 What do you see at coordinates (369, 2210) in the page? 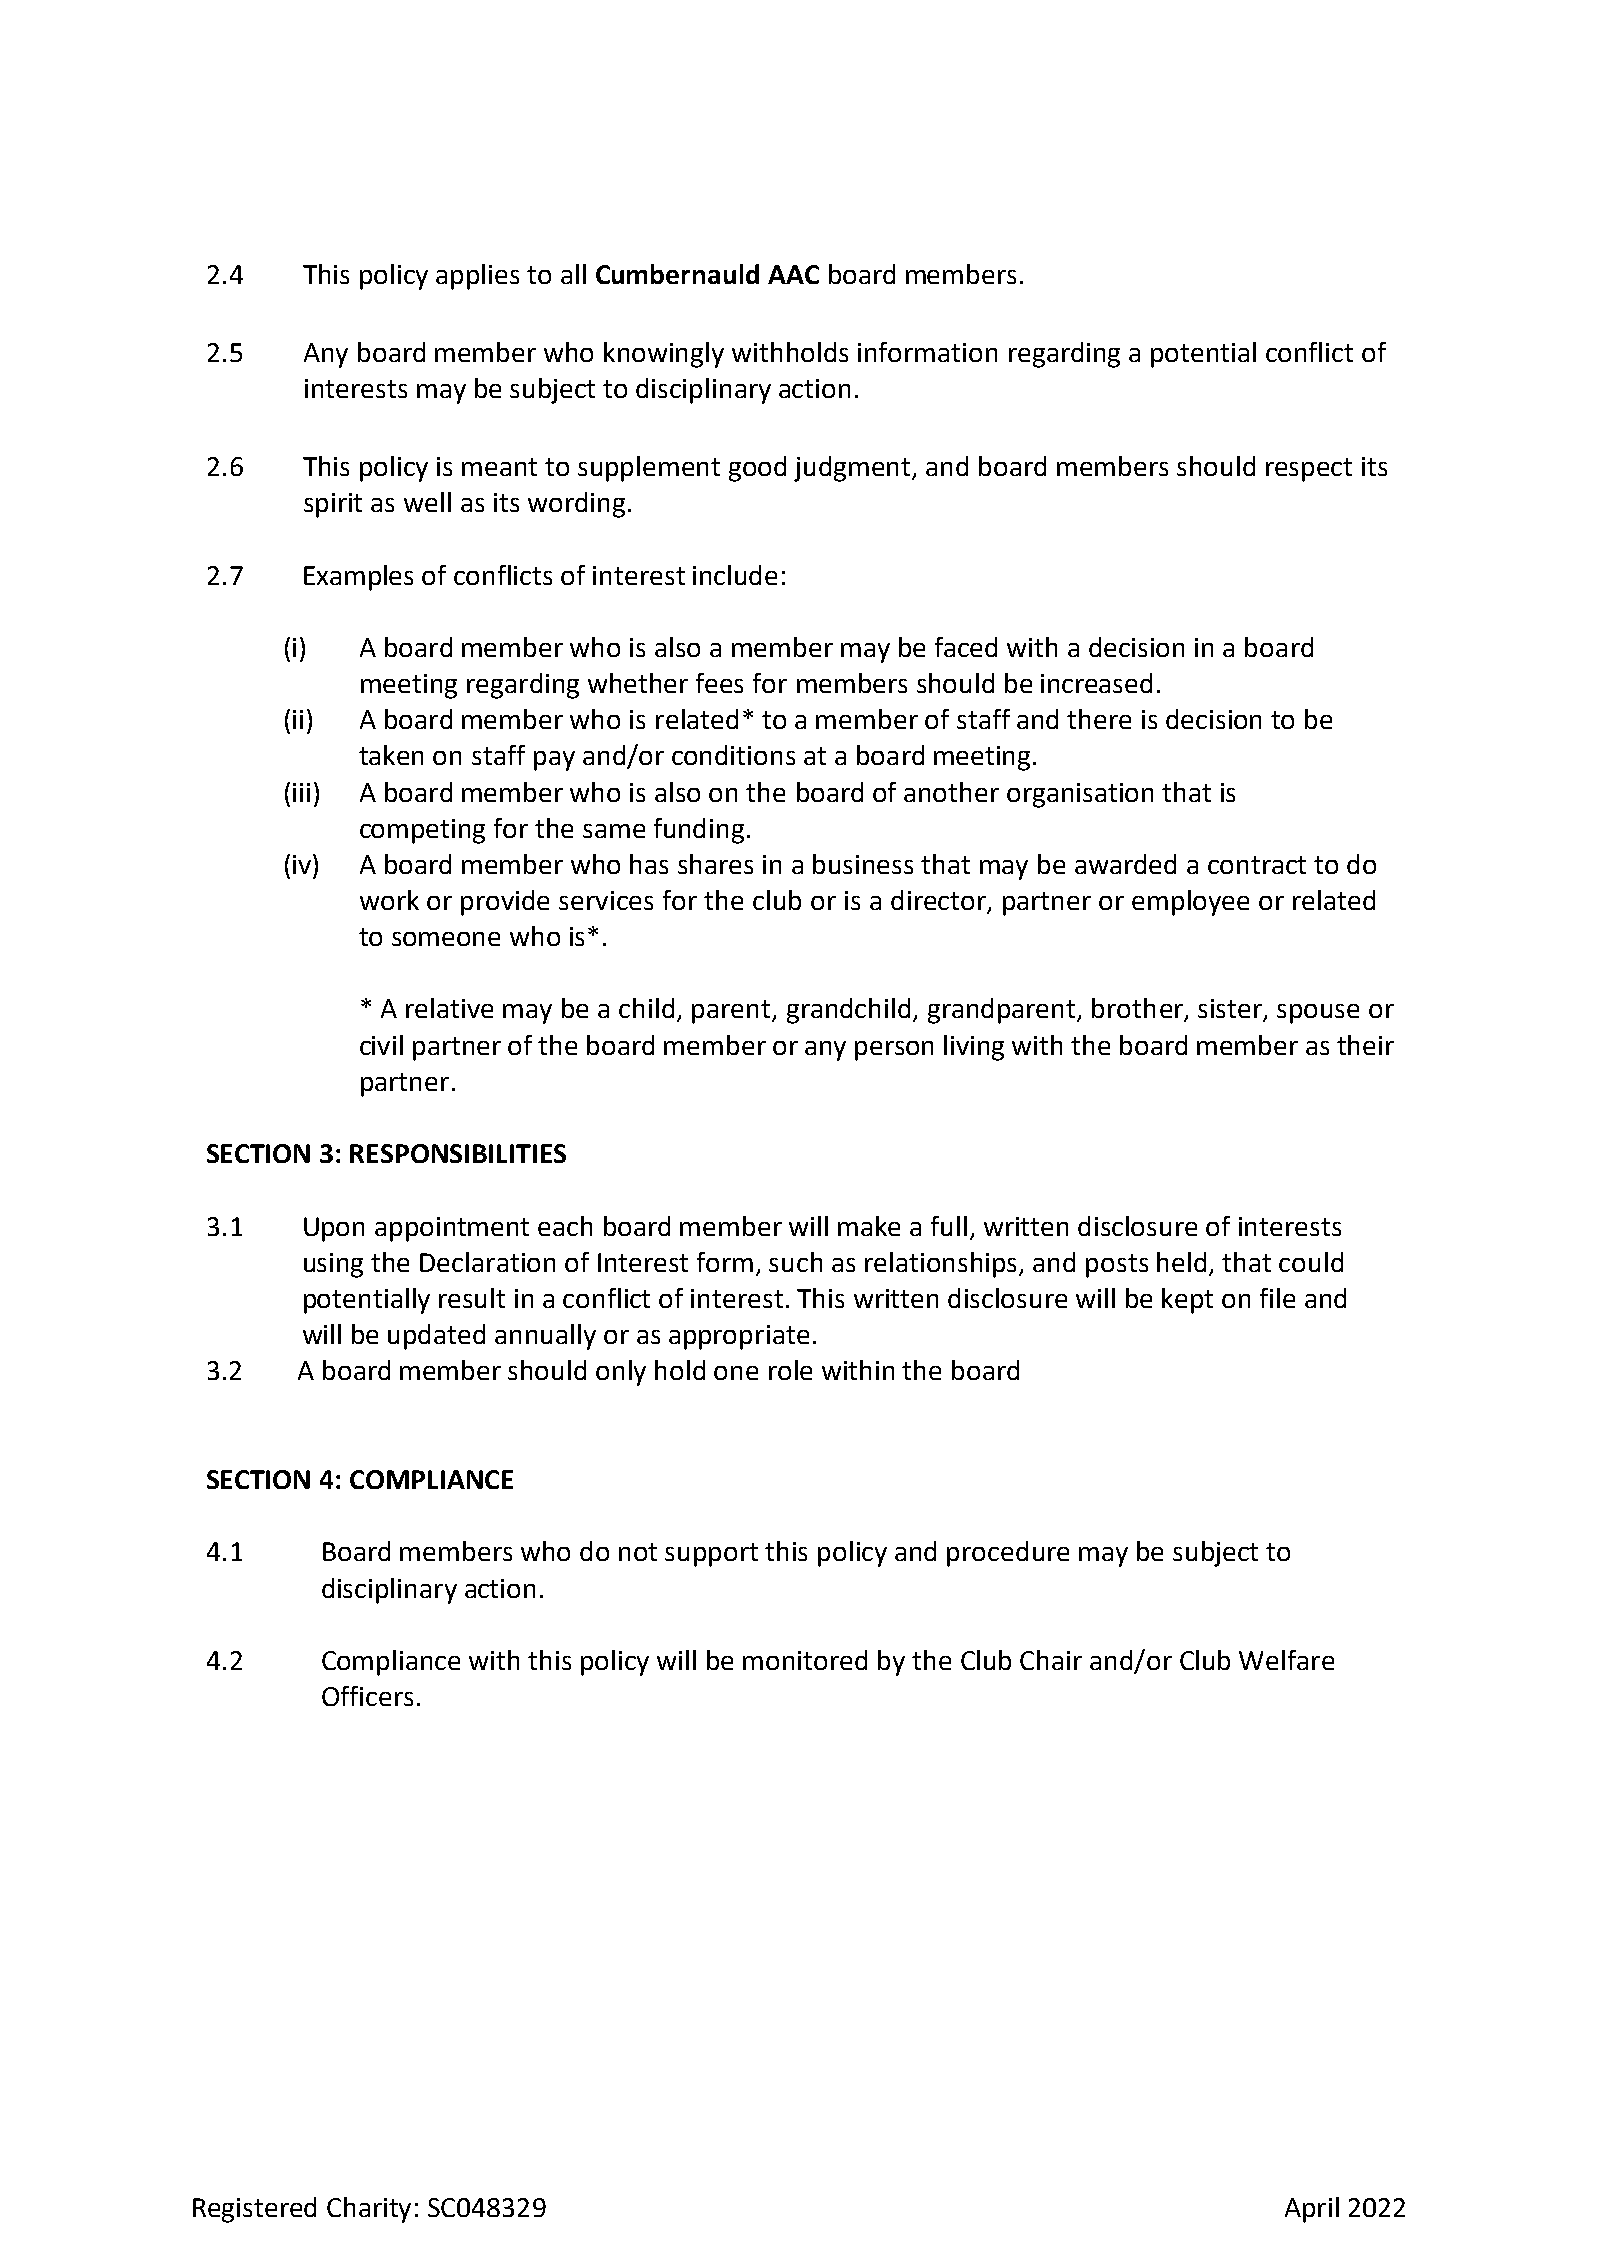
I see `Charity` at bounding box center [369, 2210].
